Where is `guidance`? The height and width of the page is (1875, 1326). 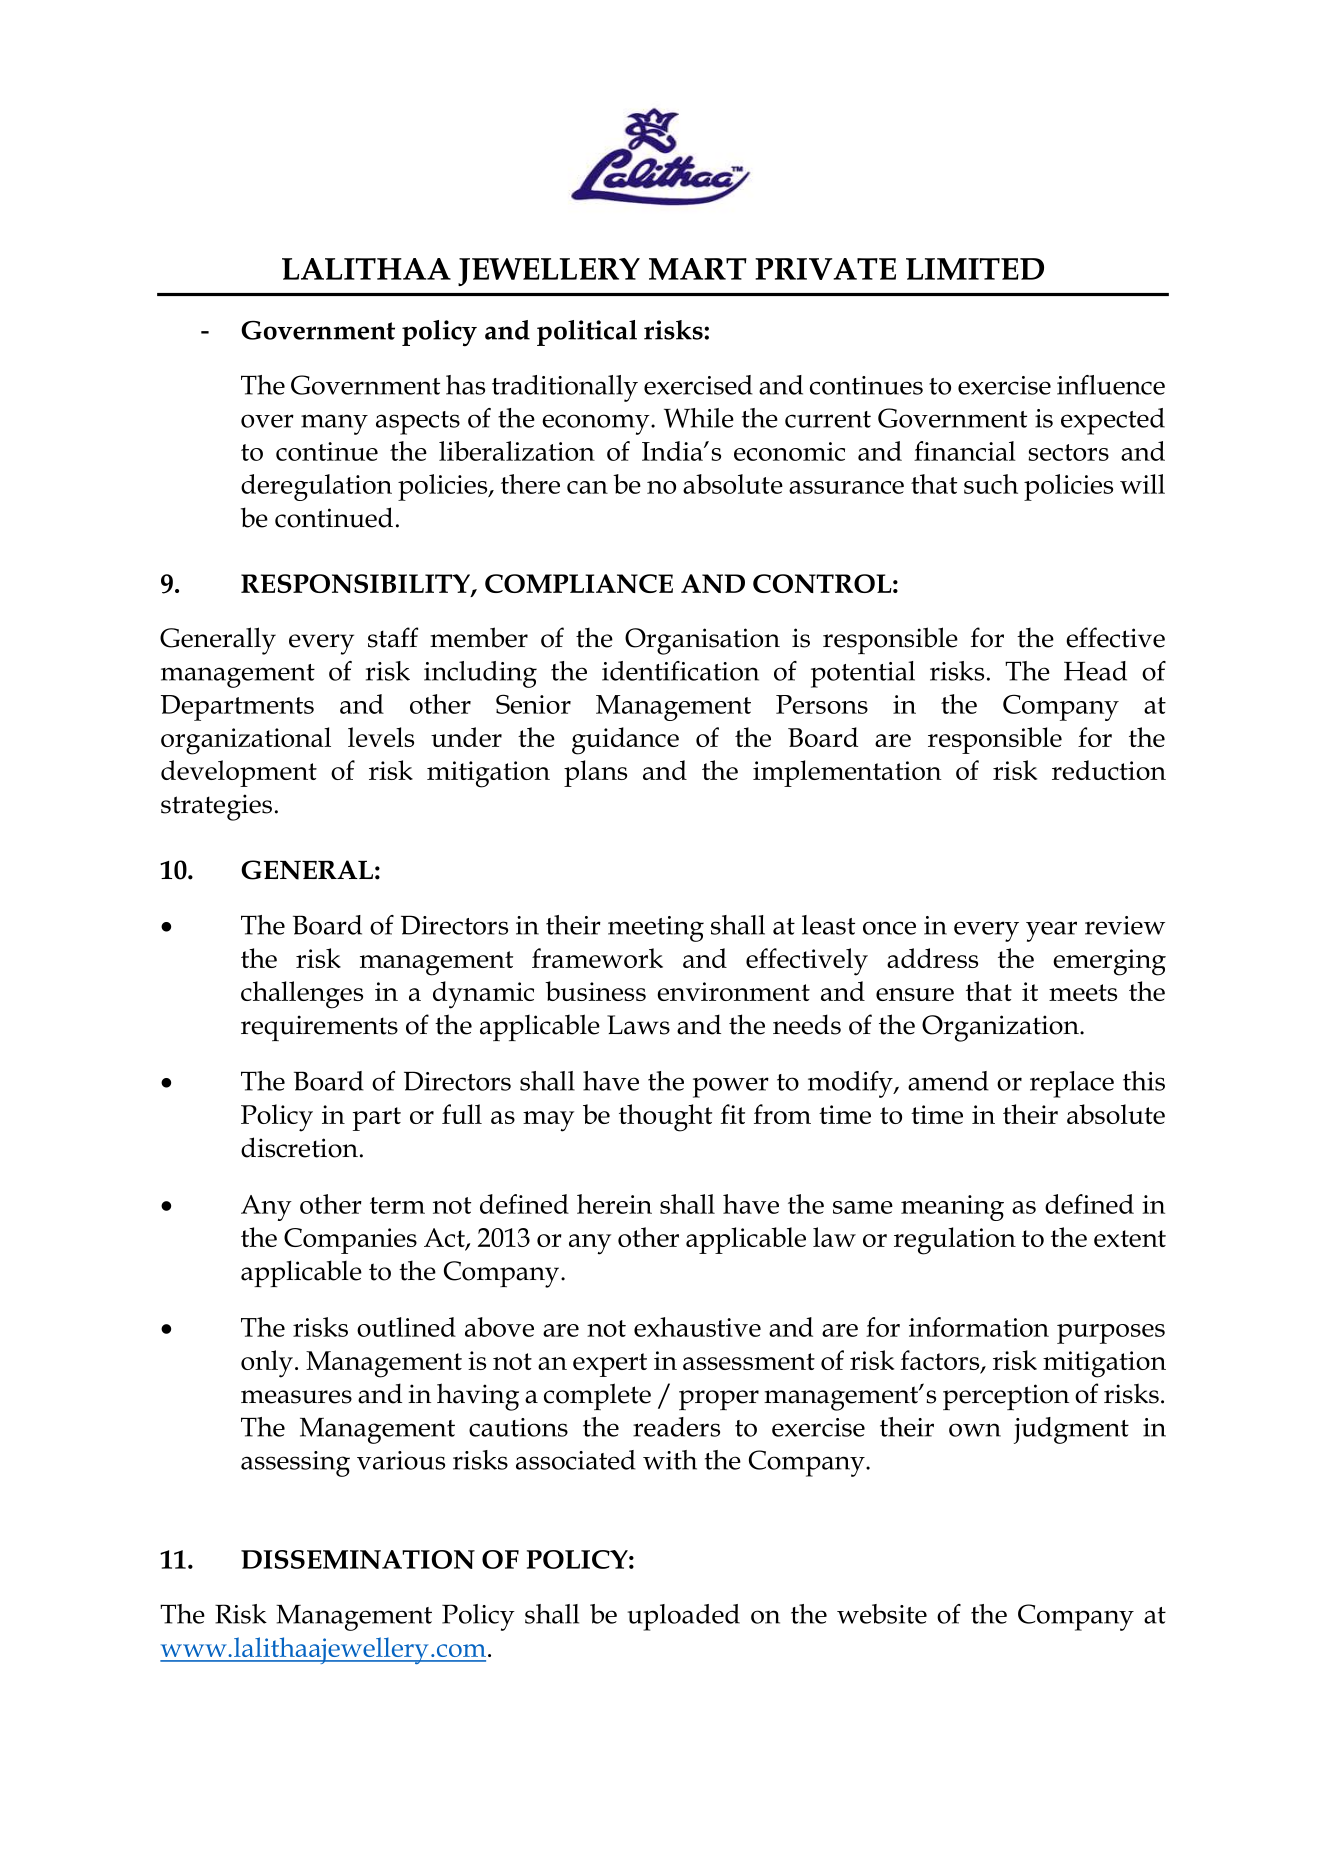 guidance is located at coordinates (625, 741).
